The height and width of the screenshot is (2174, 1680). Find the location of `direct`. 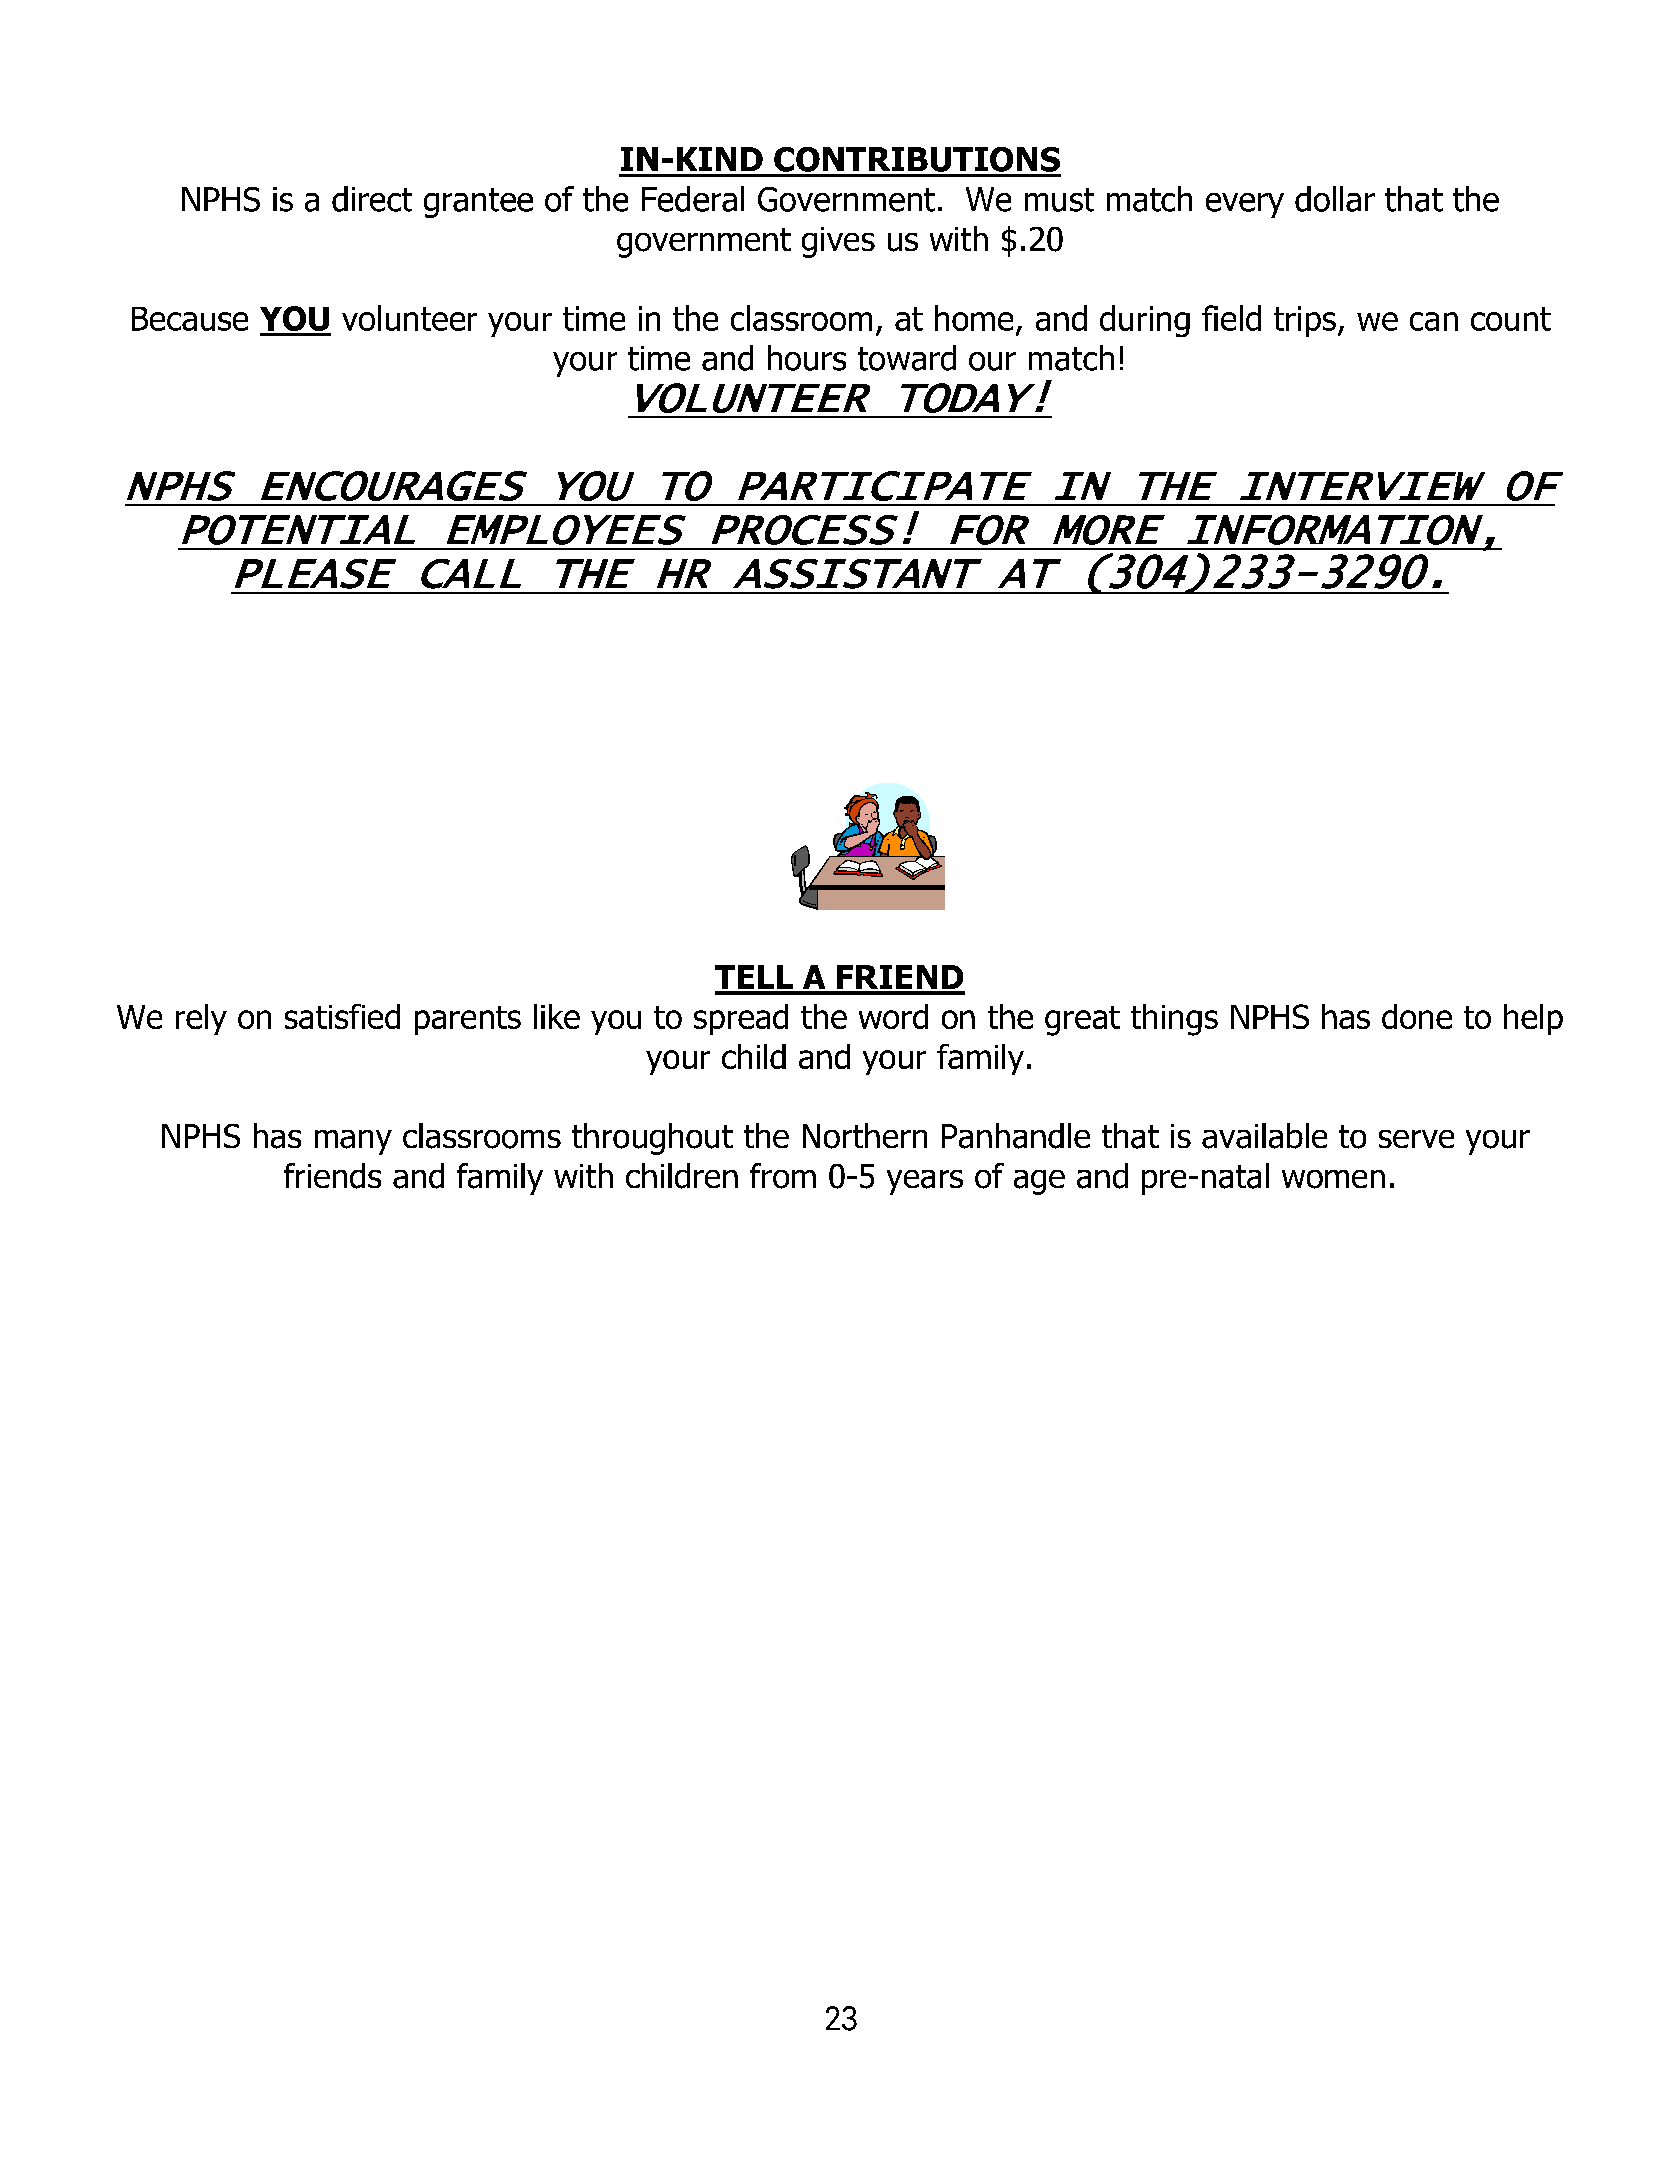

direct is located at coordinates (372, 199).
